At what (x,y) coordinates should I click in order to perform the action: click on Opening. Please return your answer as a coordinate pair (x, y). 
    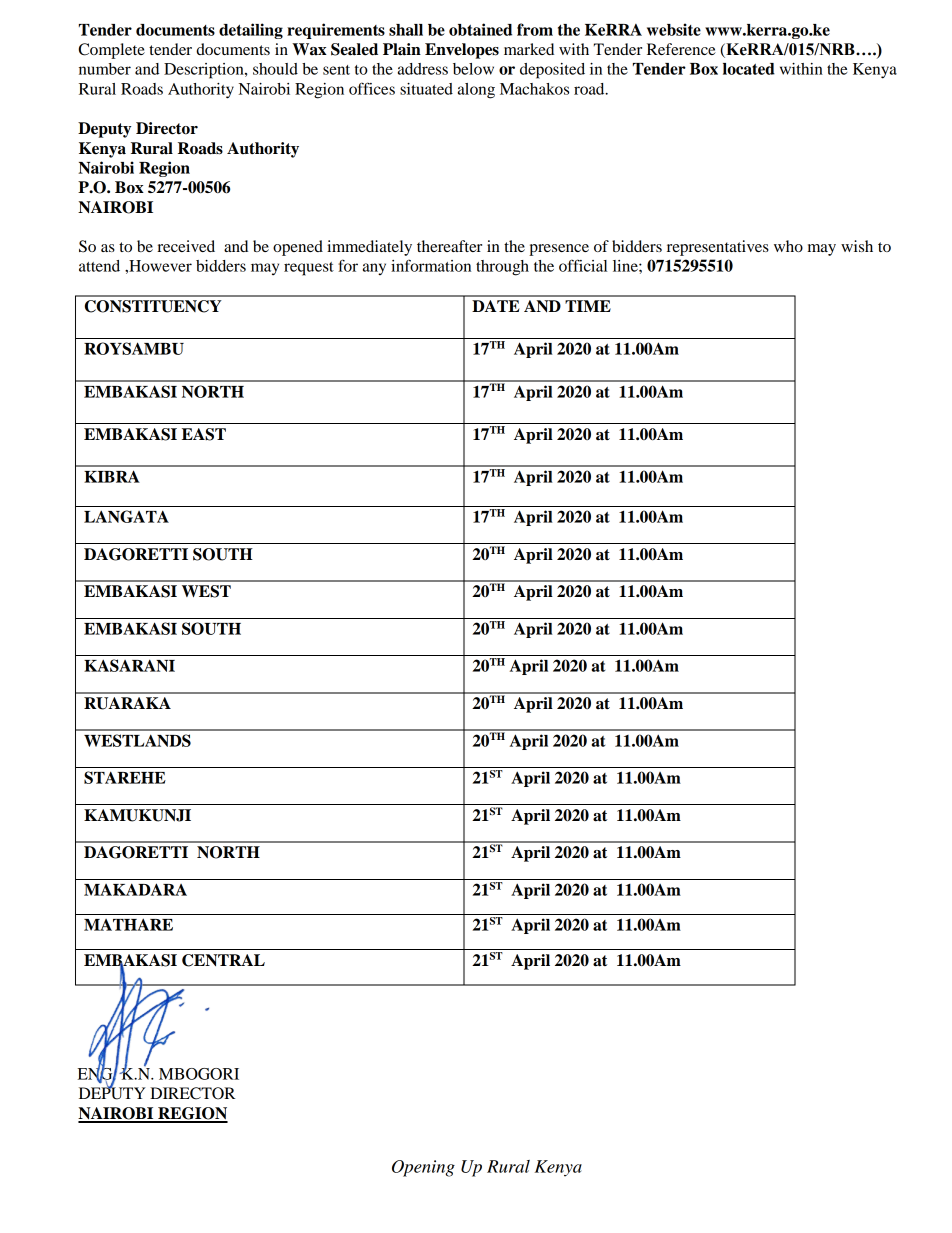
    Looking at the image, I should click on (423, 1168).
